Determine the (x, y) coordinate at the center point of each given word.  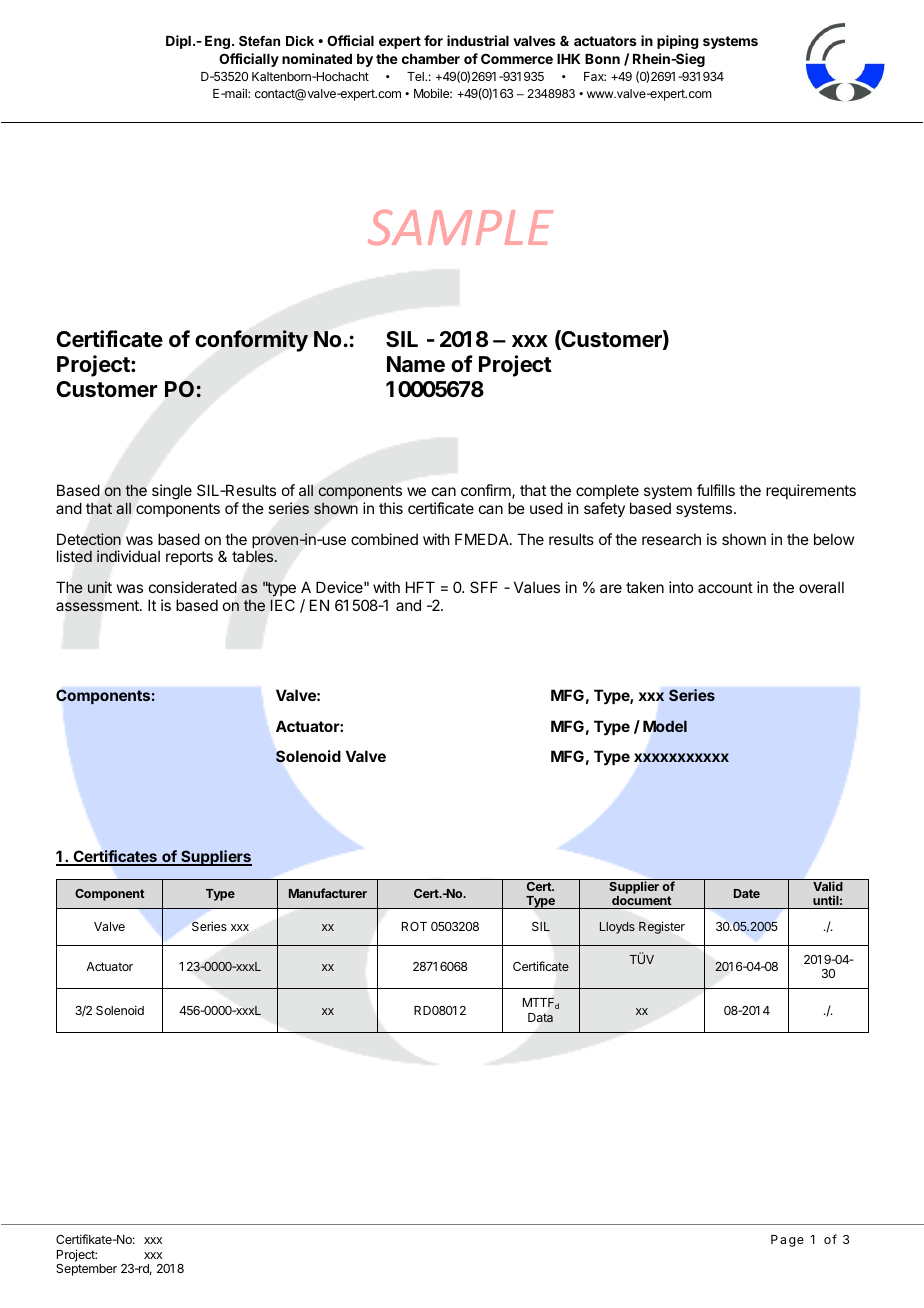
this (391, 508)
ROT (414, 926)
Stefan (259, 41)
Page (787, 1241)
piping (678, 42)
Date (747, 893)
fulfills (716, 490)
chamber (431, 59)
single (172, 492)
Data (540, 1018)
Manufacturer (328, 893)
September (86, 1270)
